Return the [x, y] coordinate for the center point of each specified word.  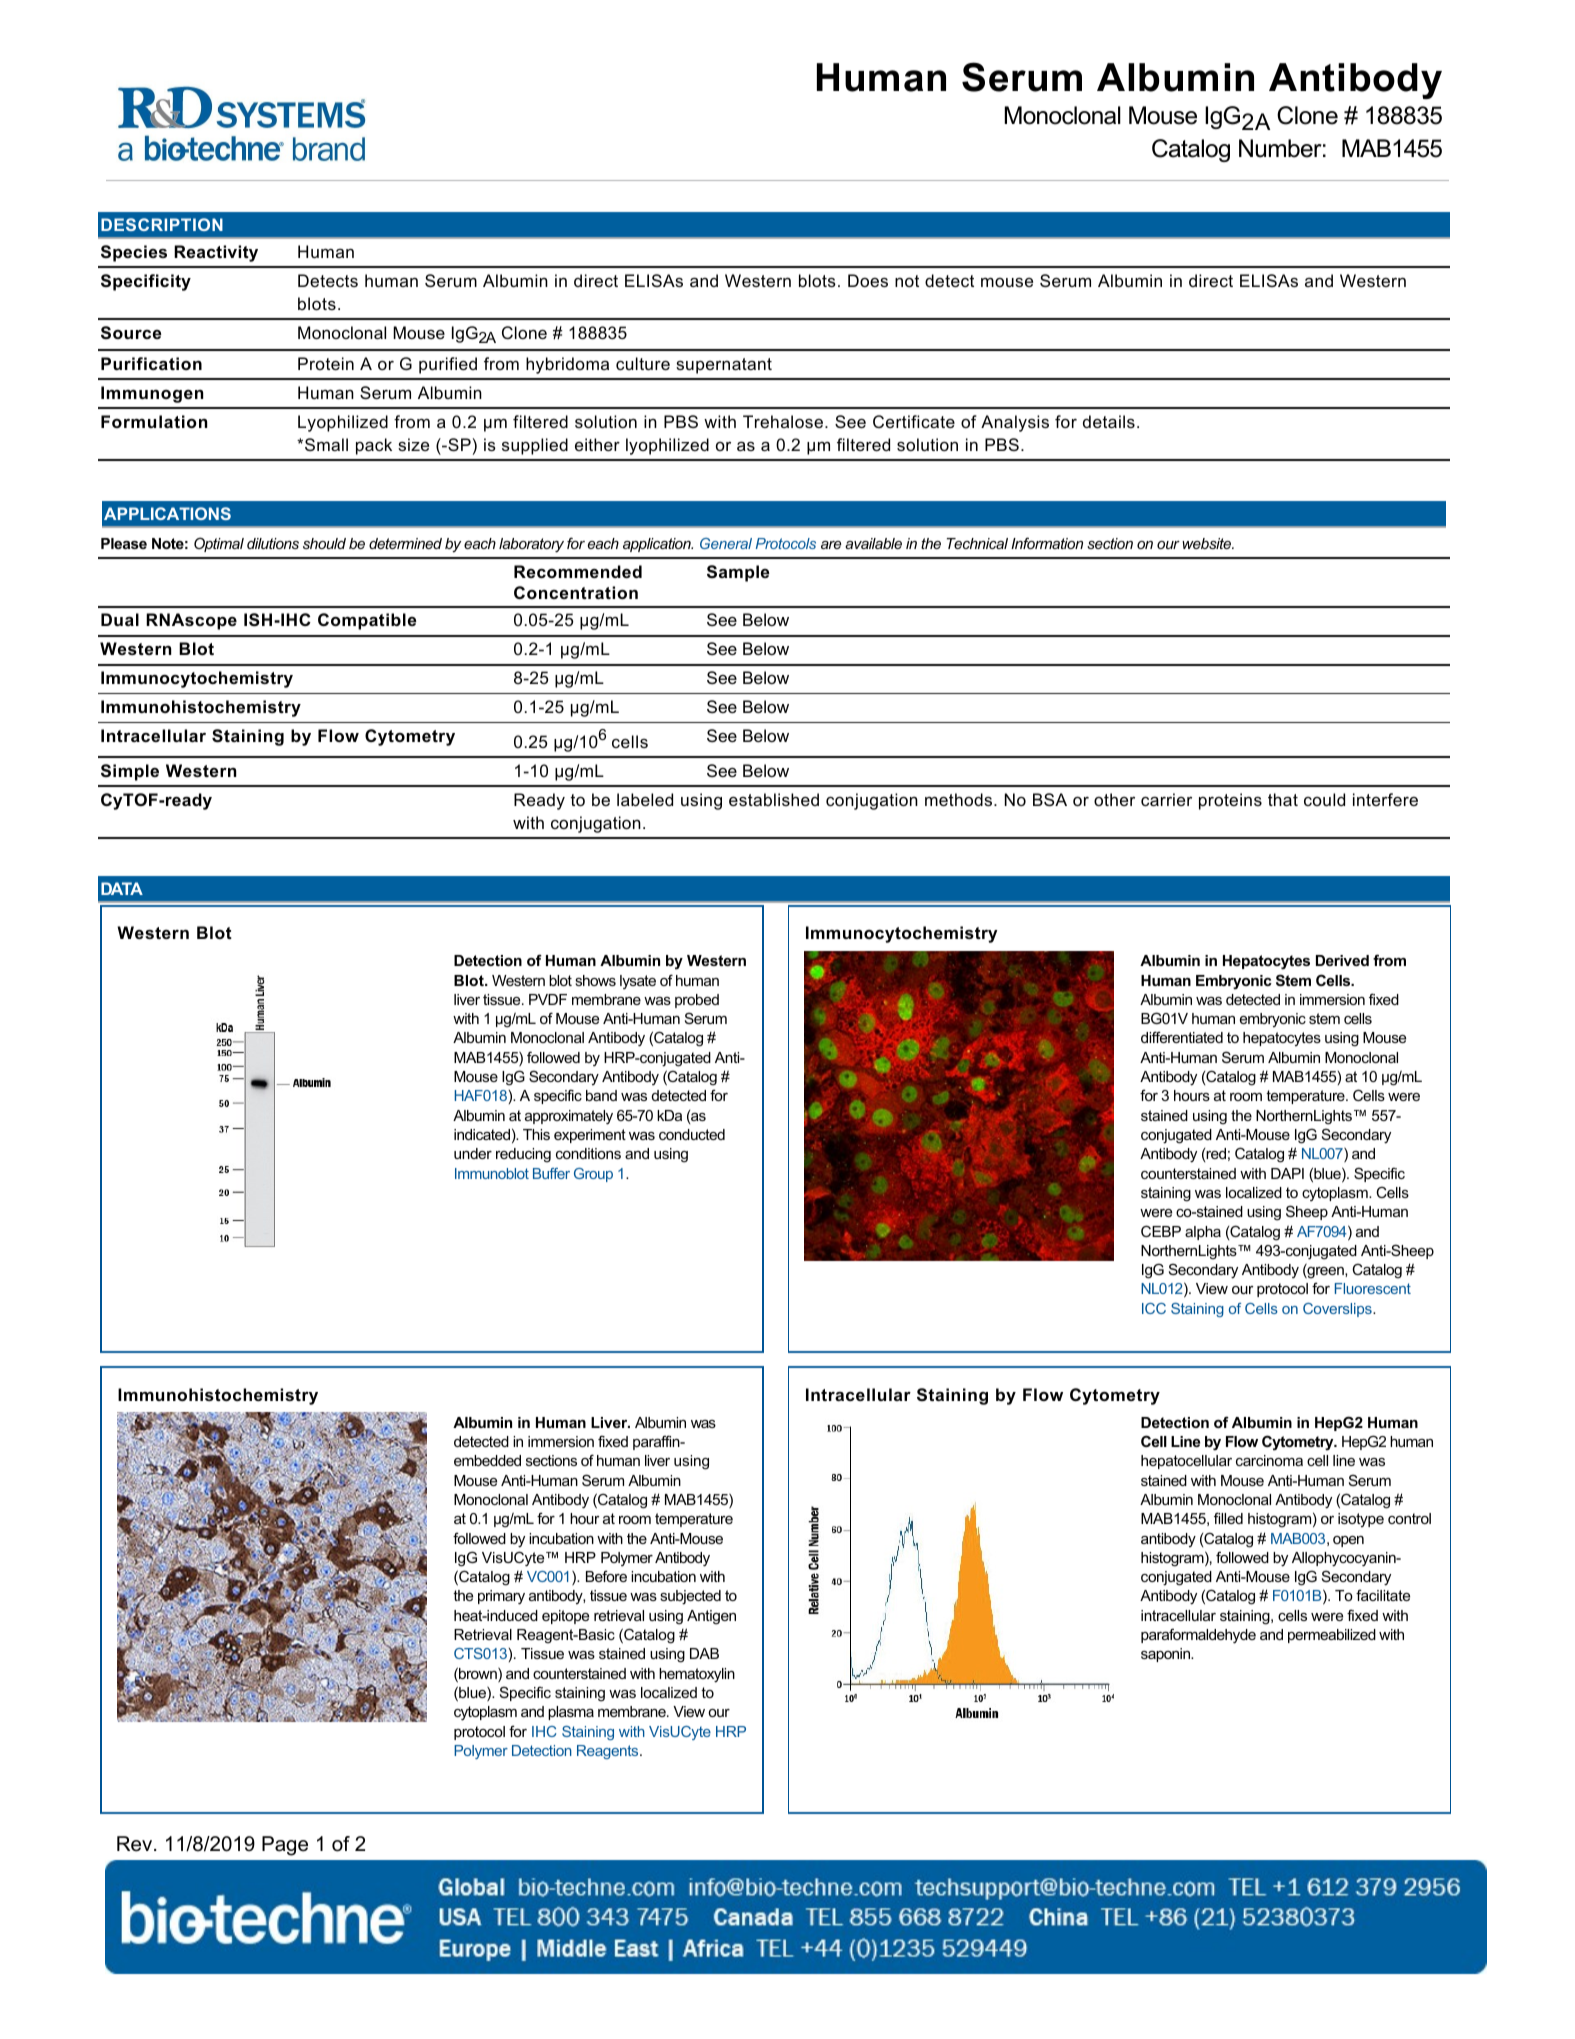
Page [285, 1846]
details [1109, 421]
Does [868, 280]
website [1208, 543]
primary [501, 1597]
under [473, 1153]
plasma [571, 1713]
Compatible [367, 621]
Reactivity [216, 253]
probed [697, 1001]
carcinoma [1269, 1460]
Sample [738, 573]
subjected [690, 1597]
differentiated [1182, 1037]
